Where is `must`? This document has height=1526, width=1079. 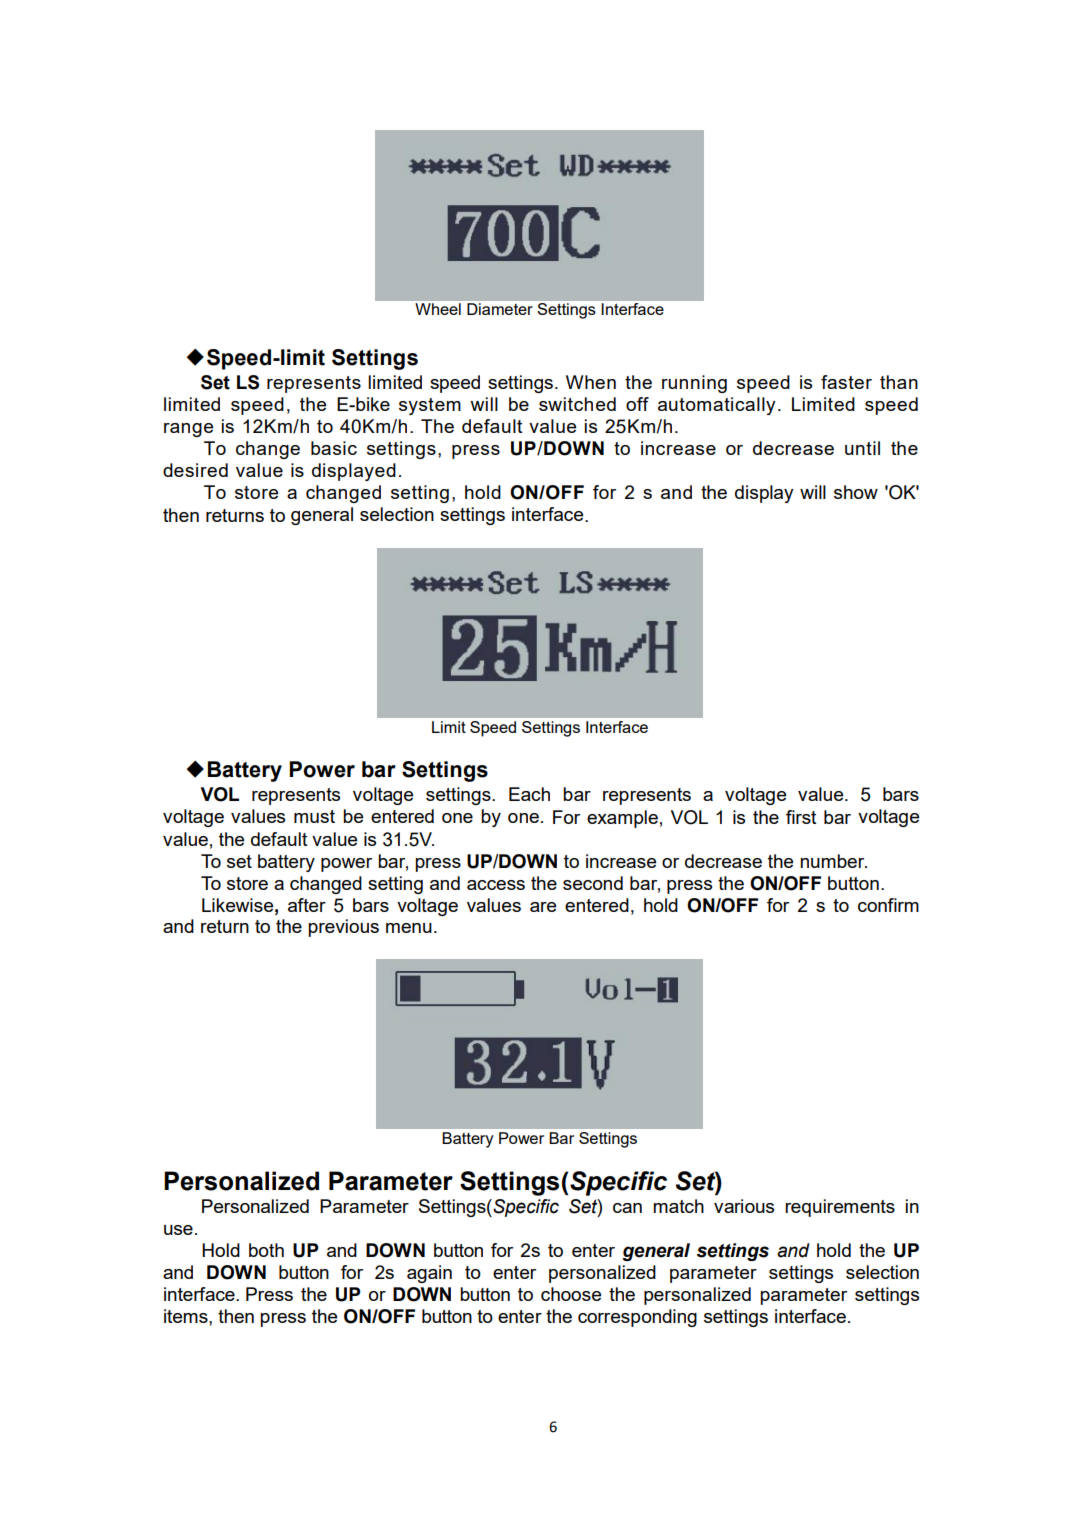
must is located at coordinates (314, 816).
